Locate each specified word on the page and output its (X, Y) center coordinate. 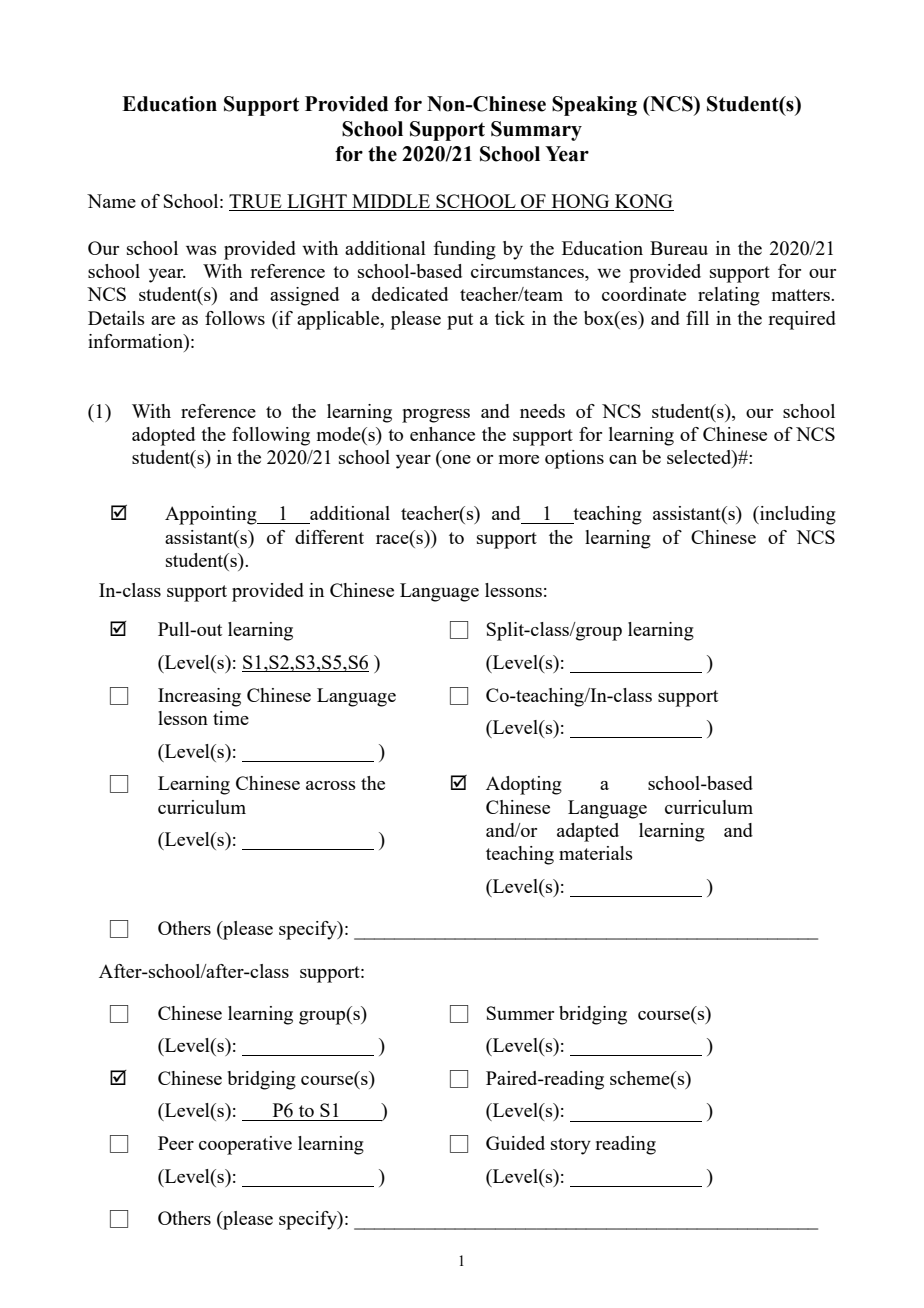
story (571, 1146)
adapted (588, 832)
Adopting (524, 785)
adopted (163, 436)
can (623, 459)
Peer (176, 1143)
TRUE (256, 202)
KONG (643, 202)
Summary (536, 131)
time (231, 718)
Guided (515, 1143)
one (456, 459)
